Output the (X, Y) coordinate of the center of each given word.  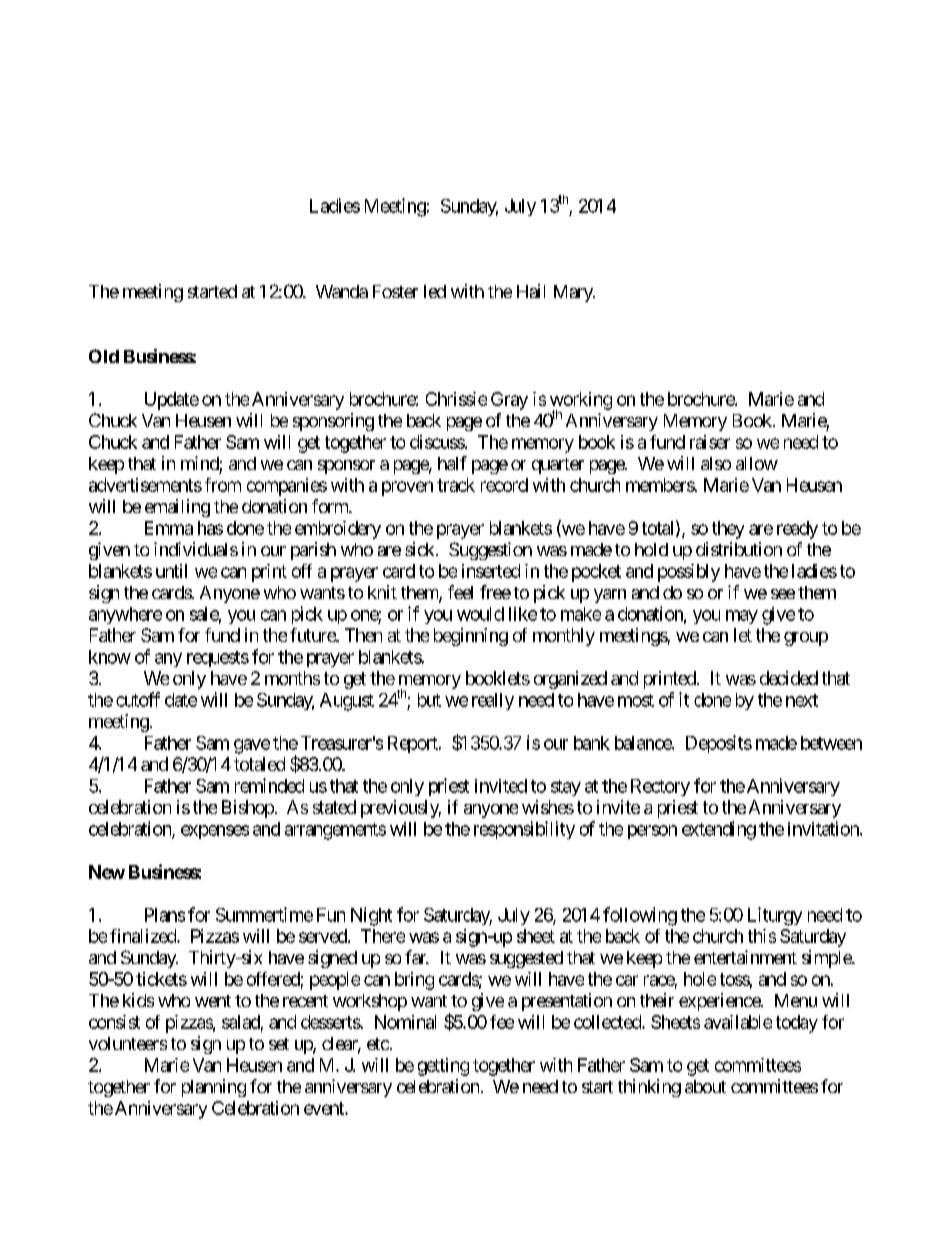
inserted (491, 571)
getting (443, 1067)
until (171, 571)
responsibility (524, 830)
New (107, 872)
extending (719, 830)
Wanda (342, 291)
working (581, 402)
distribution (739, 549)
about (705, 1086)
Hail (531, 291)
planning (214, 1088)
